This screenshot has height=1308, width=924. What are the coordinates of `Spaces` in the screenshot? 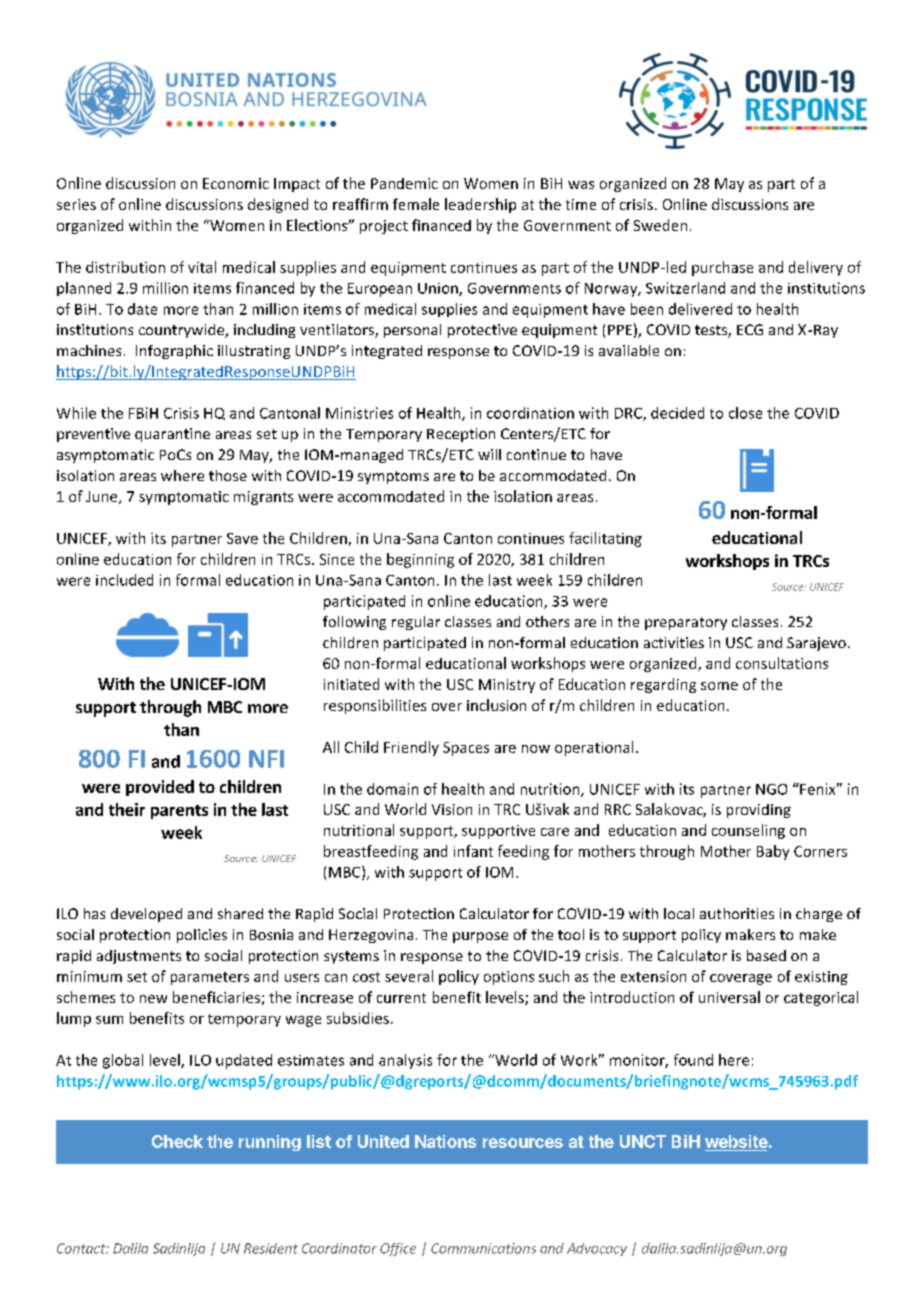 It's located at (466, 749).
